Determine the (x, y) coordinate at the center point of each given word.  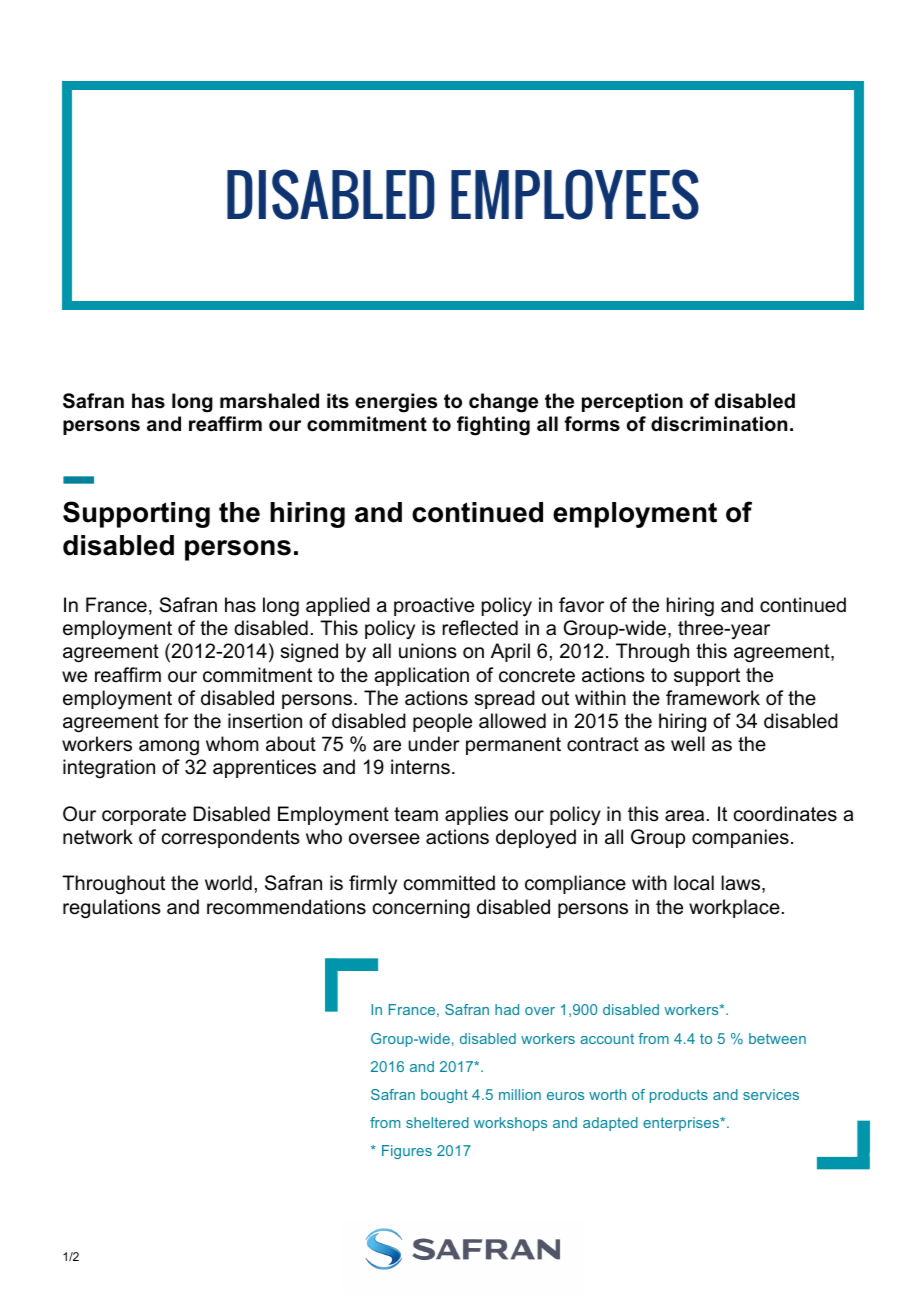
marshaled (269, 401)
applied (338, 606)
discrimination (719, 424)
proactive (434, 606)
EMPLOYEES (575, 194)
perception (632, 402)
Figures (407, 1152)
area (684, 816)
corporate (144, 816)
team (416, 814)
